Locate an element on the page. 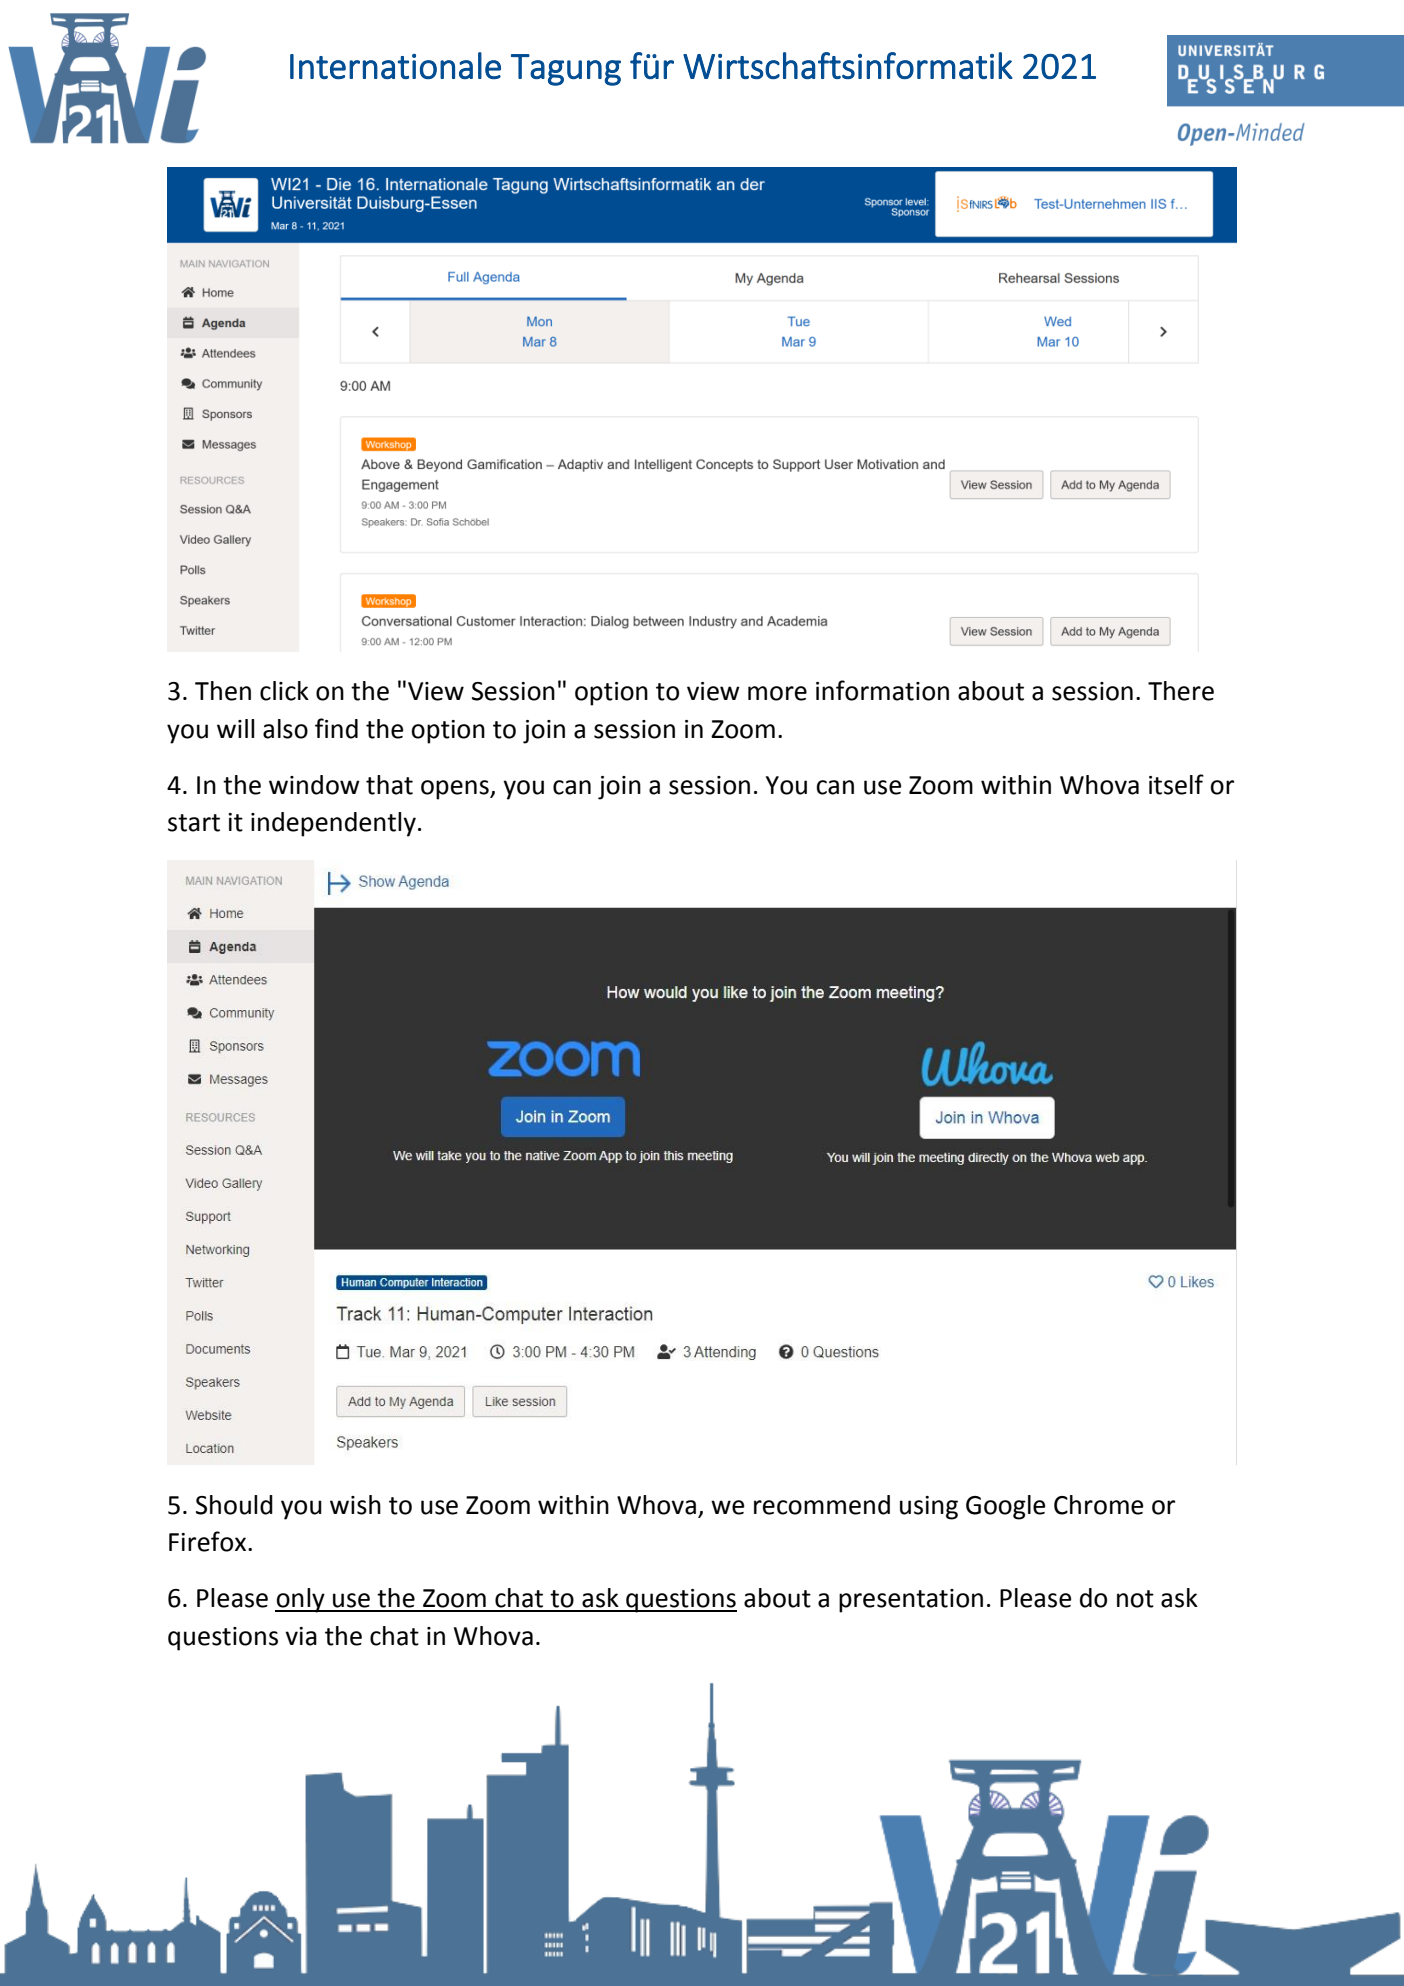 Image resolution: width=1404 pixels, height=1986 pixels. Chrome is located at coordinates (1098, 1505).
